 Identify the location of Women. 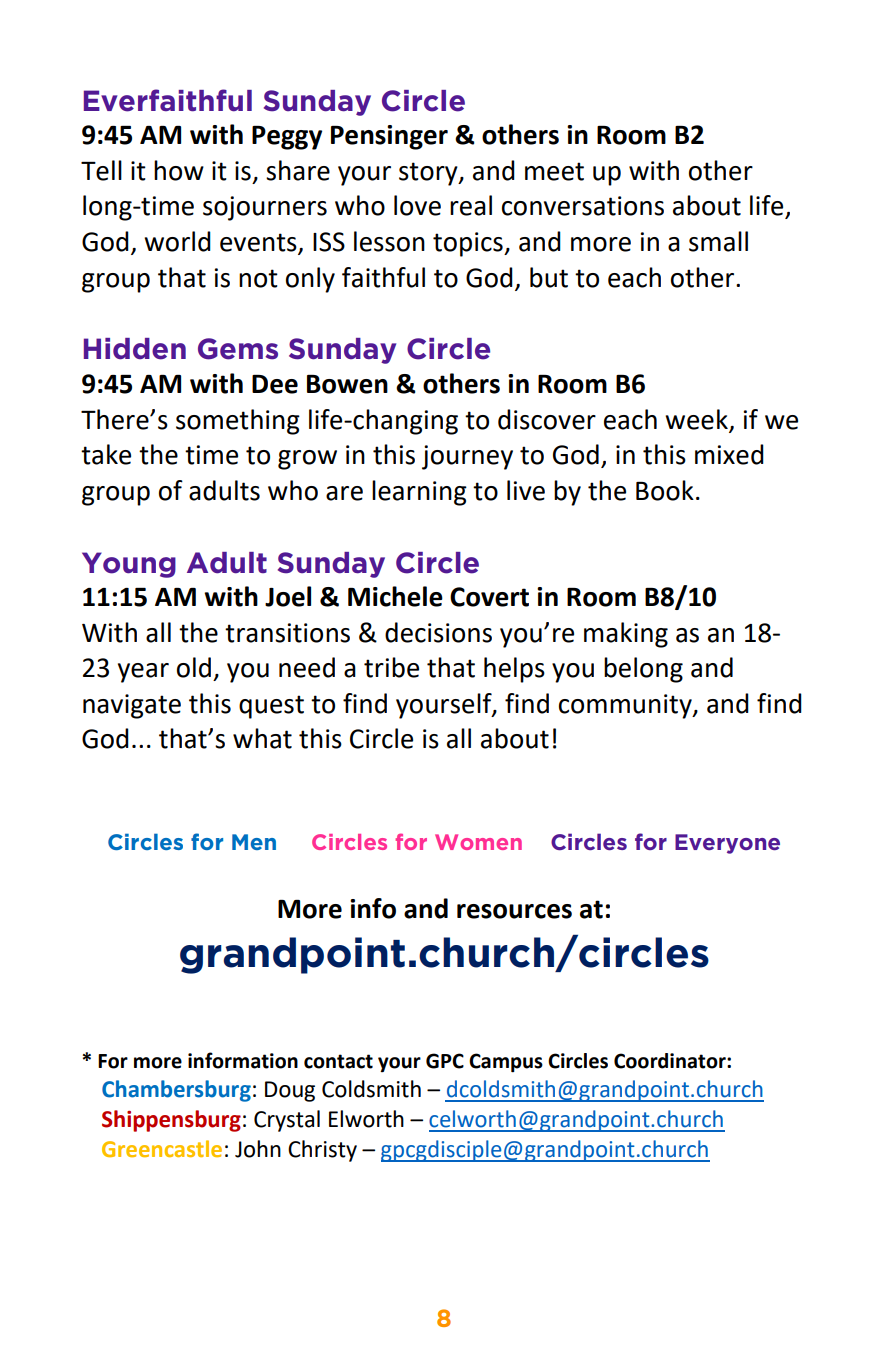
(478, 842).
